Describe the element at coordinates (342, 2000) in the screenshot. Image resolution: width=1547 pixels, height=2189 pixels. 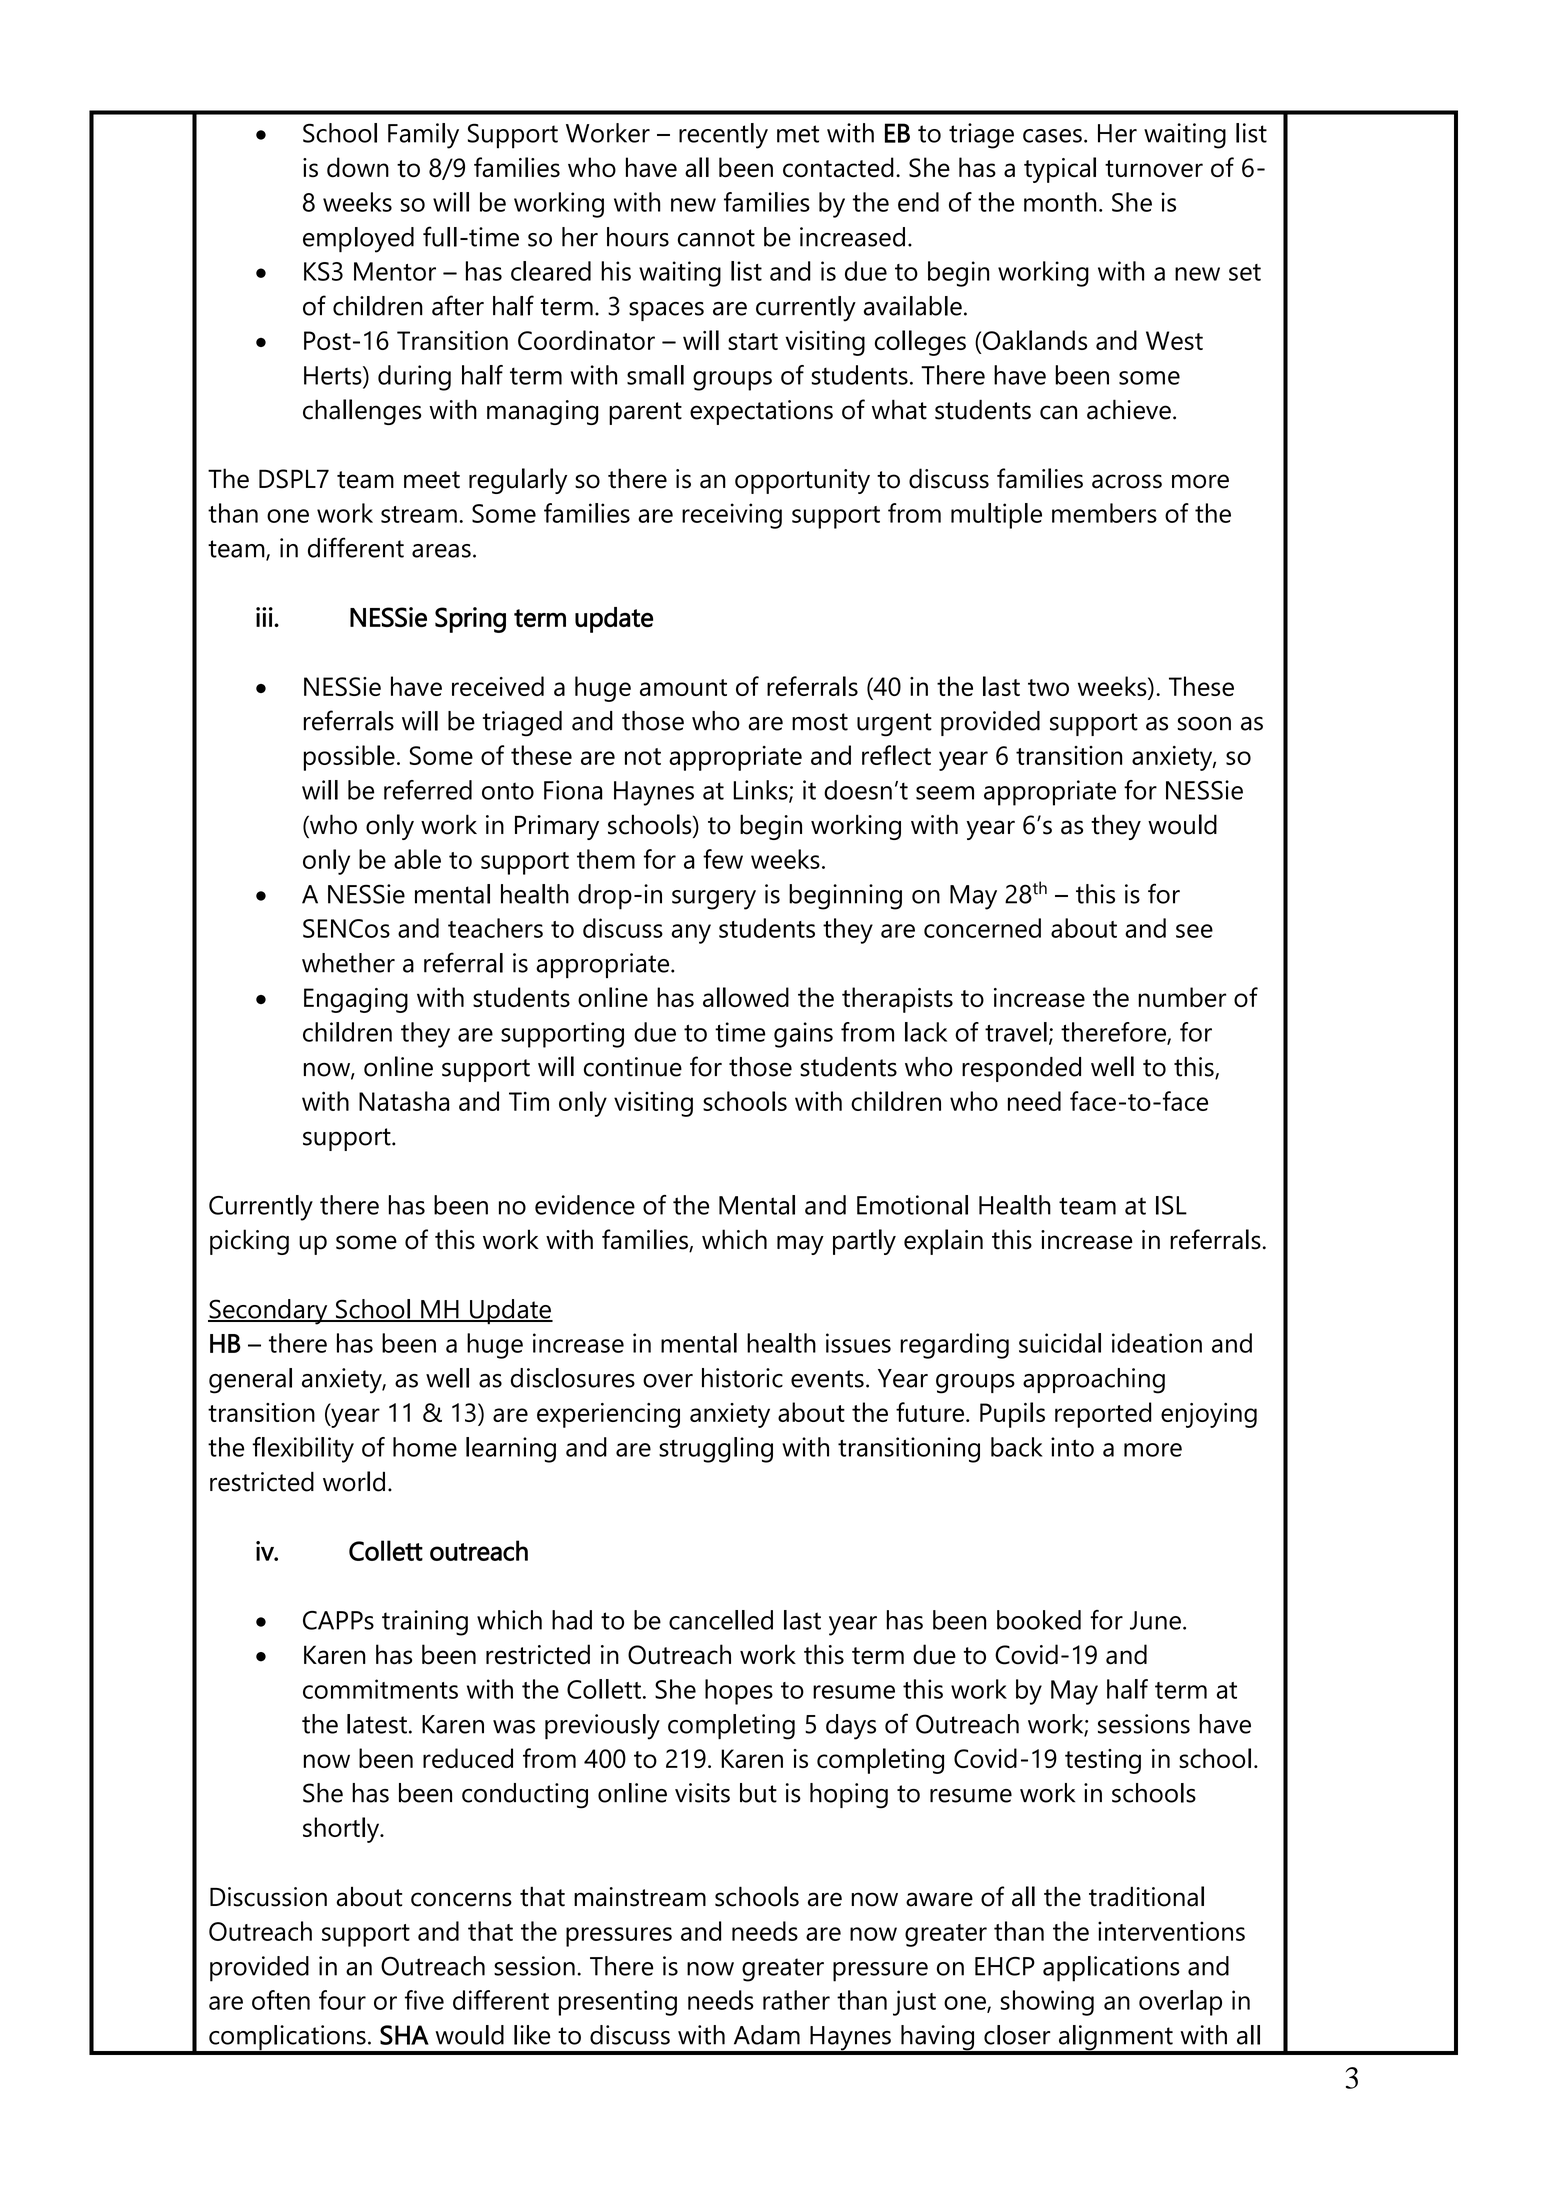
I see `four` at that location.
